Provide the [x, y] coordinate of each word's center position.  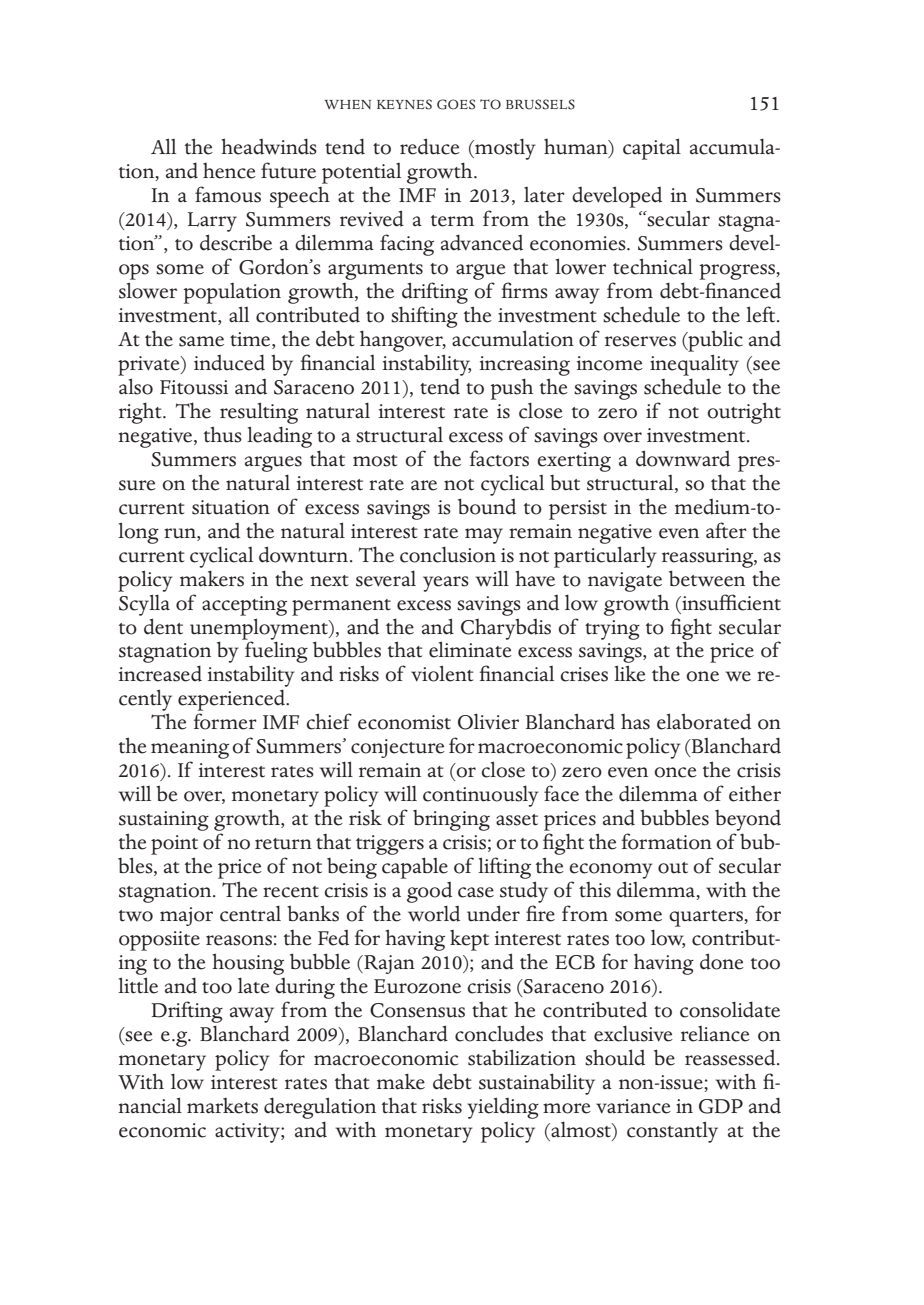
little [138, 985]
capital [652, 149]
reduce [430, 146]
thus [223, 434]
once [675, 772]
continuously [481, 796]
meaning [190, 750]
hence [229, 171]
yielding [503, 1108]
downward [683, 458]
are [424, 485]
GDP [721, 1106]
